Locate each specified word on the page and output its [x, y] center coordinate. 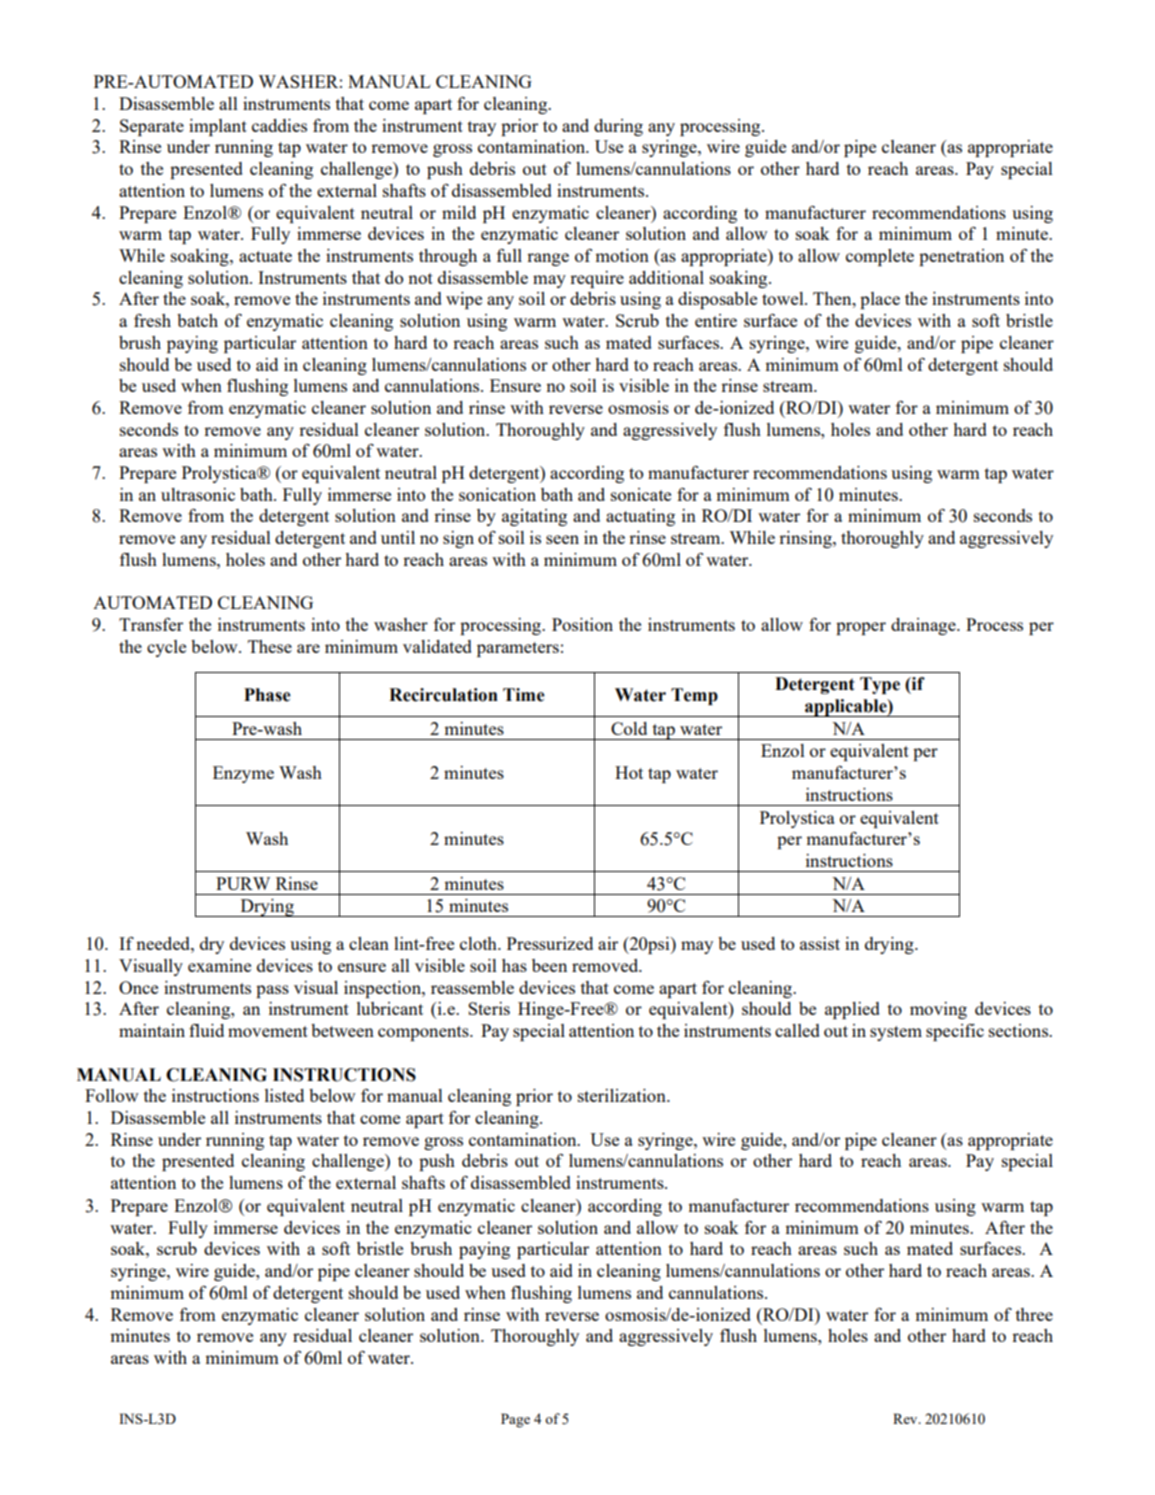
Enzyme [243, 774]
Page [515, 1420]
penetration [961, 257]
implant [218, 127]
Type [880, 685]
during [618, 127]
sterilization [623, 1095]
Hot [629, 772]
